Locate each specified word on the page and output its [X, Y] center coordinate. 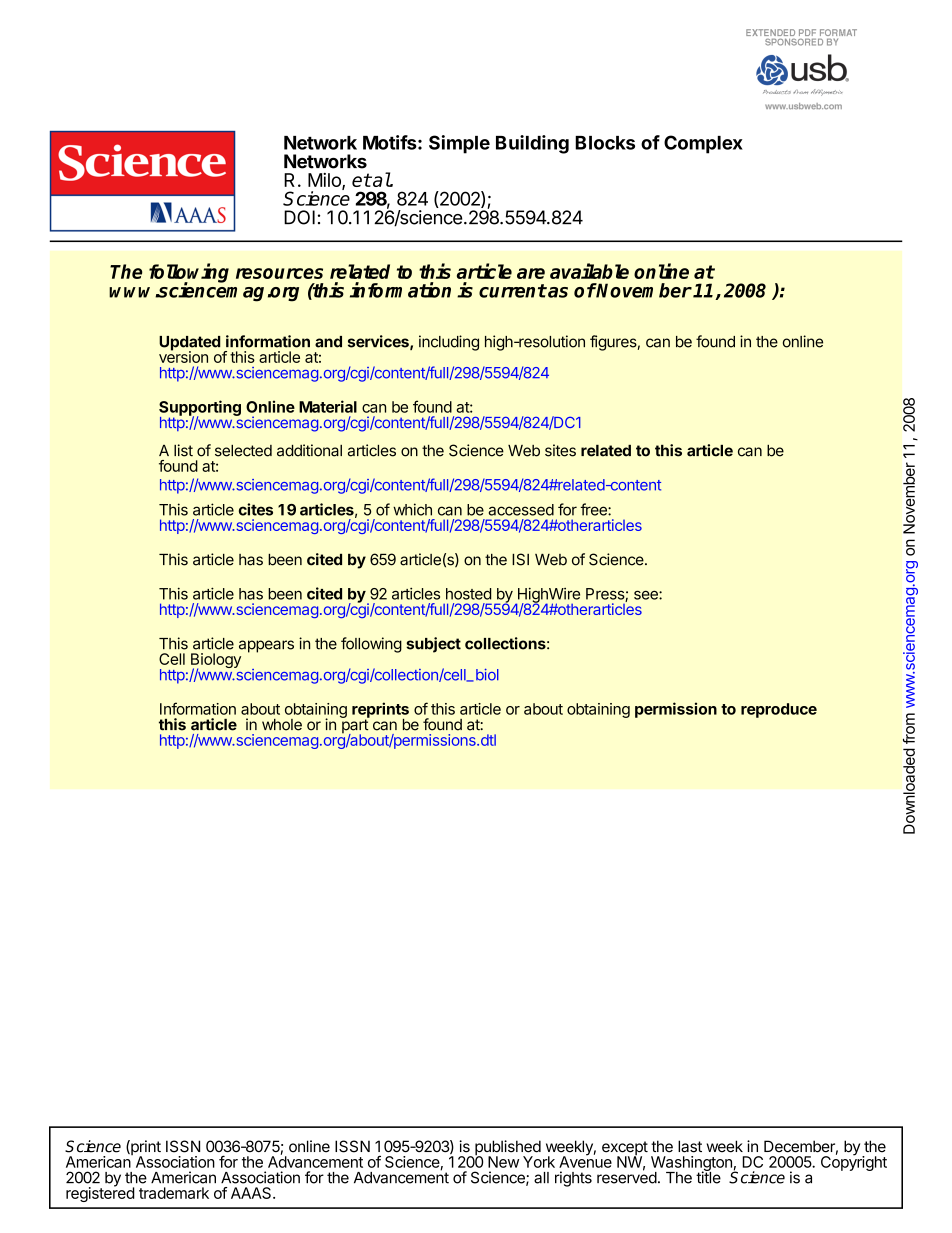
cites [256, 509]
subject [433, 645]
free [594, 509]
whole [282, 725]
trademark [174, 1193]
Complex [703, 144]
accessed [521, 510]
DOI [299, 217]
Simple [459, 144]
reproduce [779, 710]
